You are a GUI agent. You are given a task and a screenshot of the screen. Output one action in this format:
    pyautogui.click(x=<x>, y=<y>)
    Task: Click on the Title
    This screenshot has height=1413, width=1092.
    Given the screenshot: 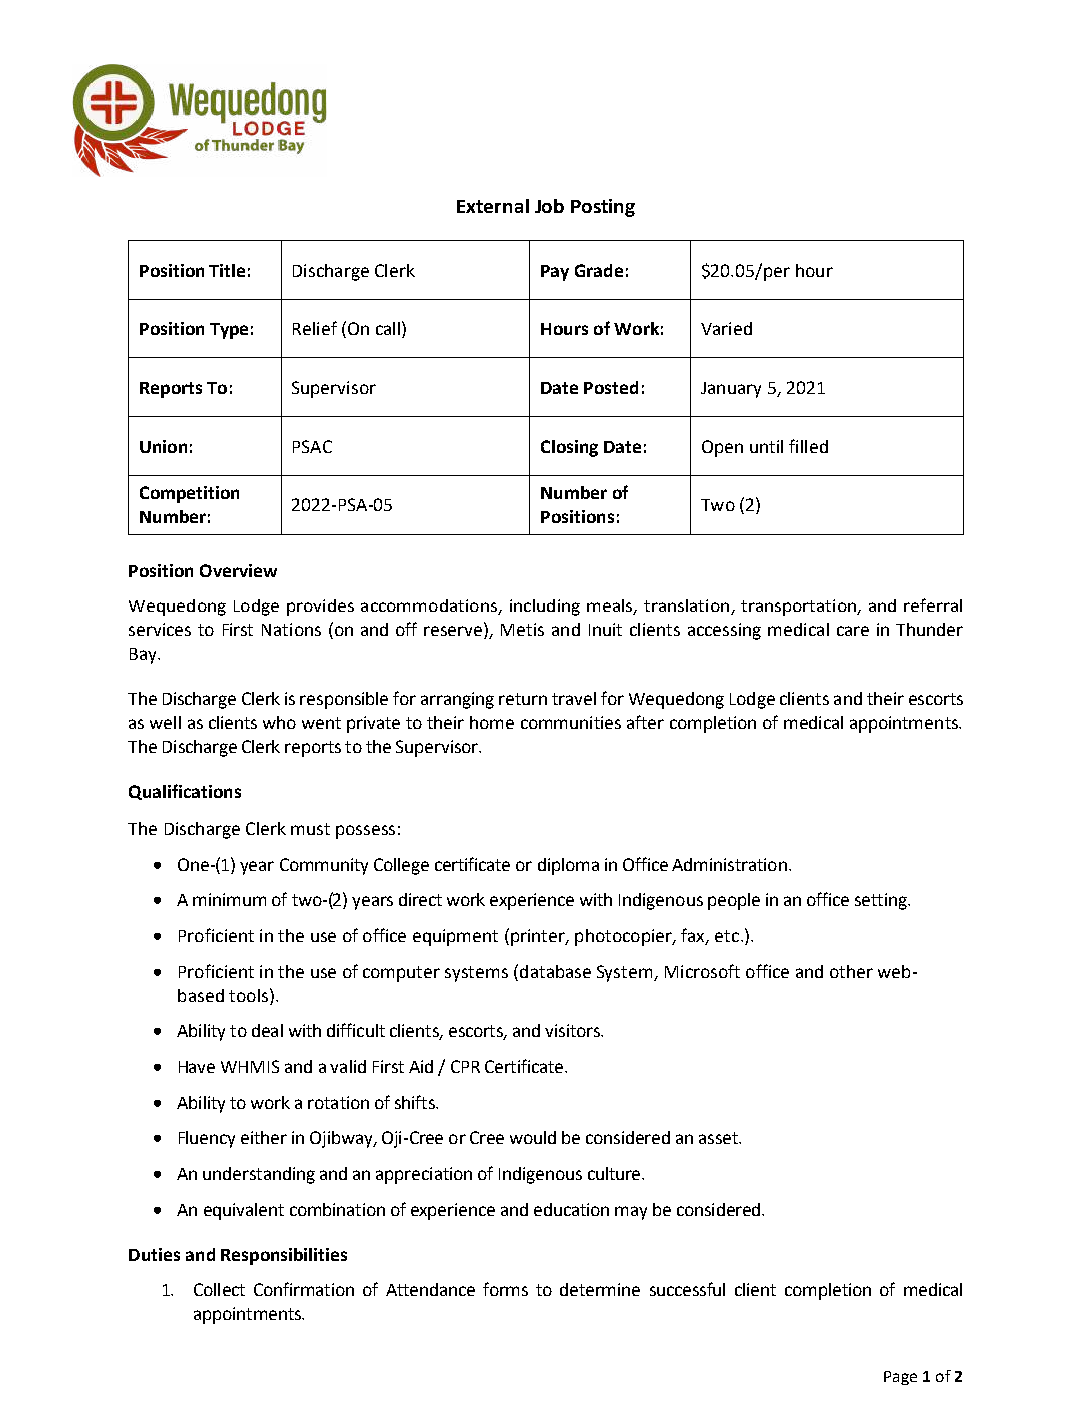 What is the action you would take?
    pyautogui.click(x=227, y=270)
